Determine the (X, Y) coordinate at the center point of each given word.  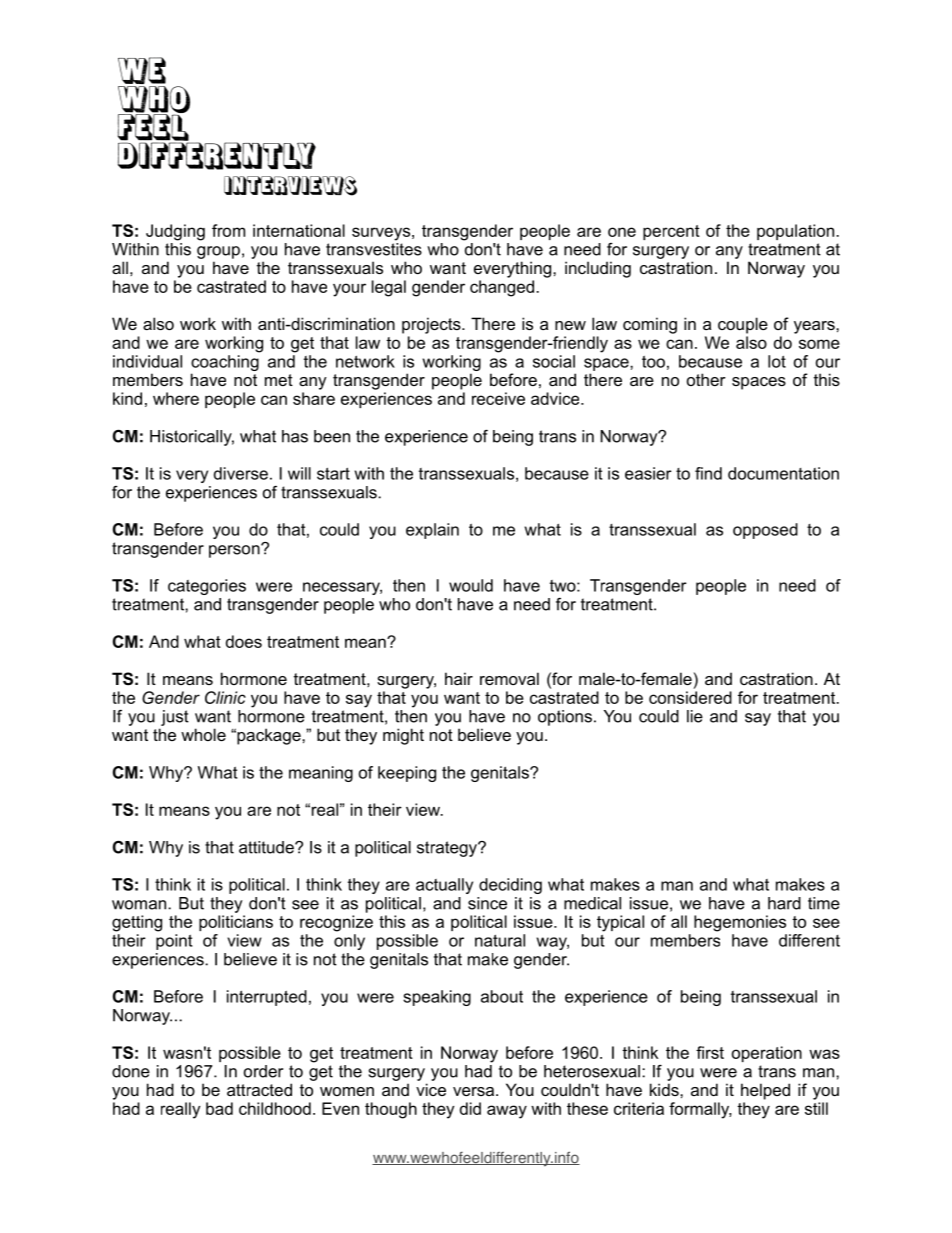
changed (503, 288)
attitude (267, 847)
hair (459, 678)
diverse (241, 473)
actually (444, 886)
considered (690, 697)
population (797, 232)
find (708, 473)
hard (784, 903)
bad (219, 1108)
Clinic (225, 697)
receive (498, 398)
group (218, 252)
